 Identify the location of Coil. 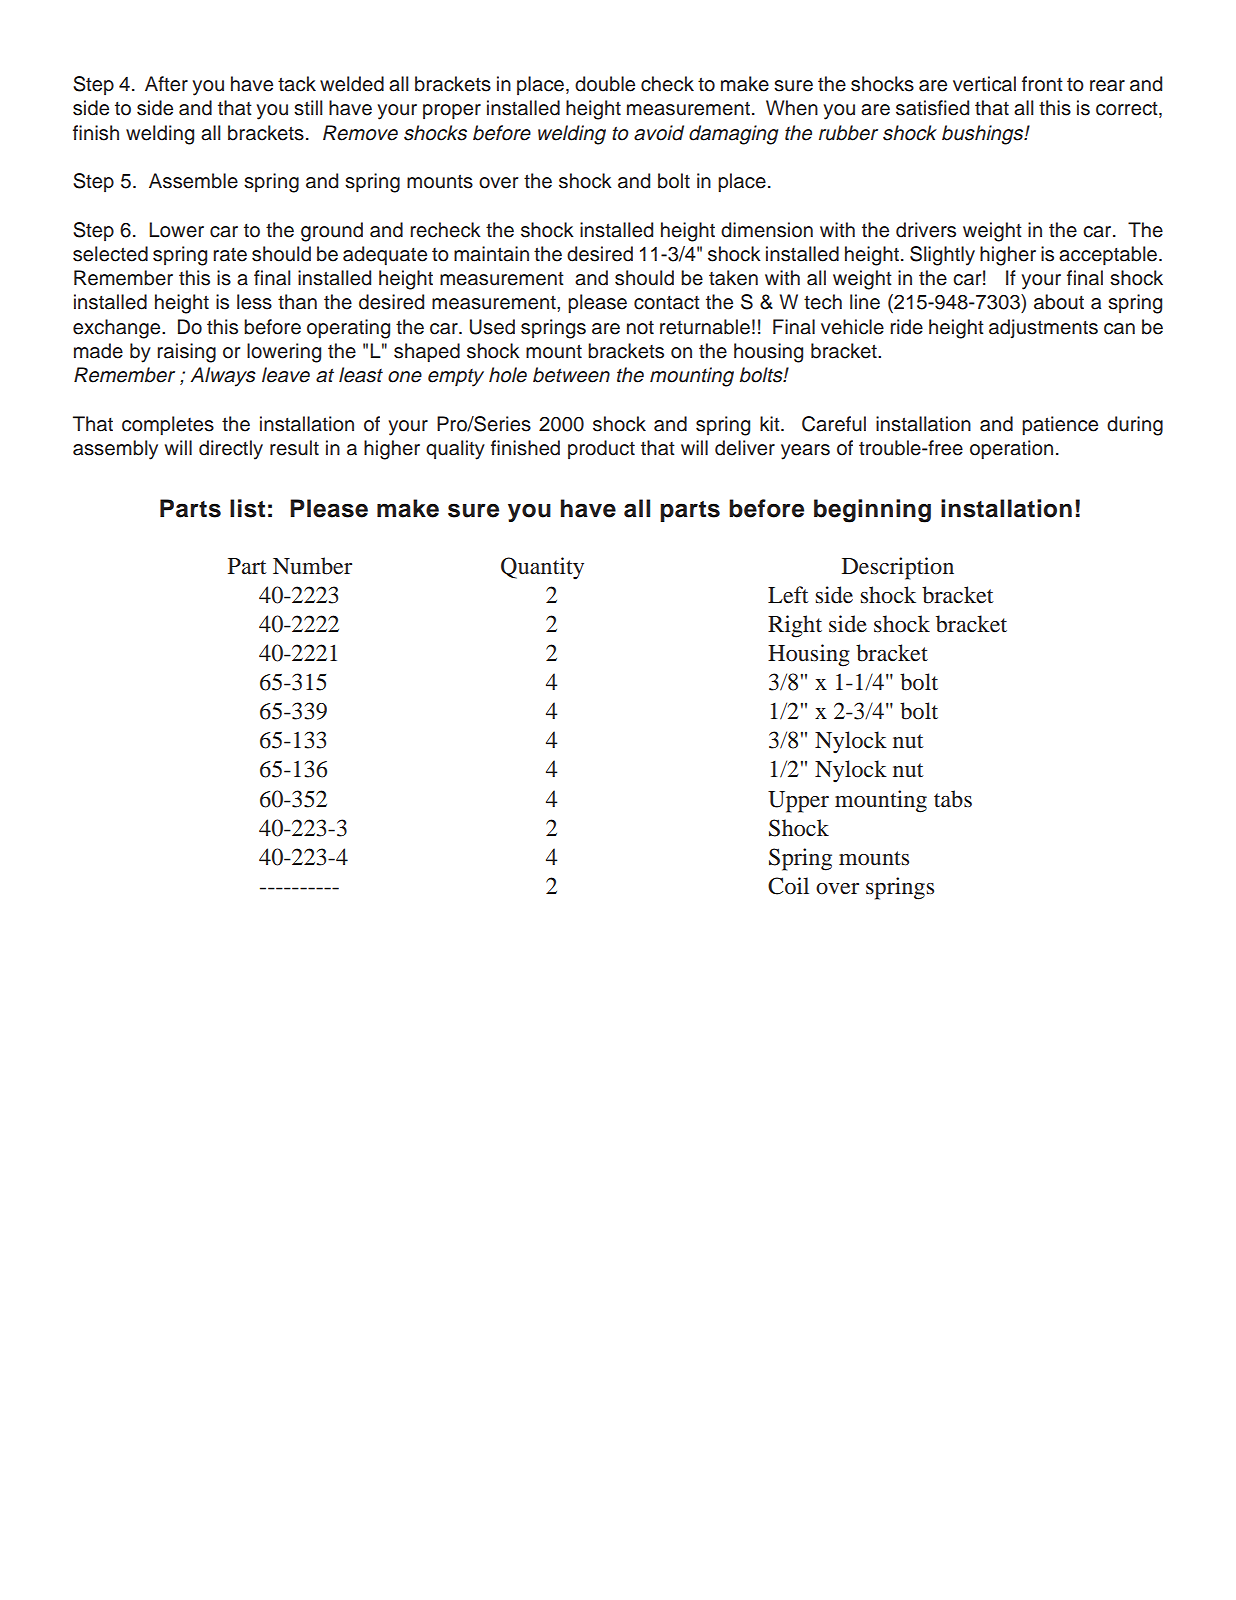
(788, 886).
